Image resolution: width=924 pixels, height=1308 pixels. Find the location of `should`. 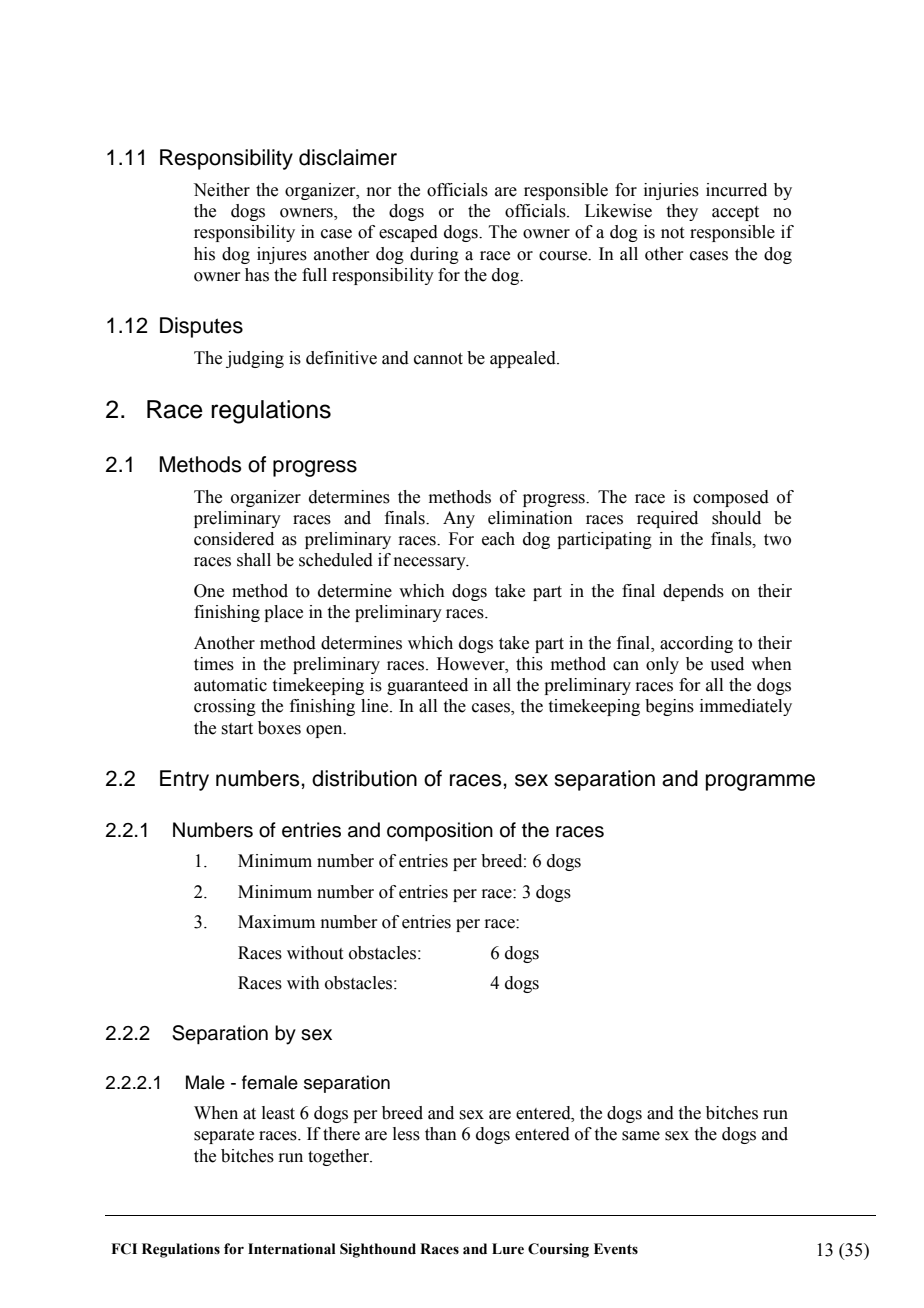

should is located at coordinates (736, 518).
